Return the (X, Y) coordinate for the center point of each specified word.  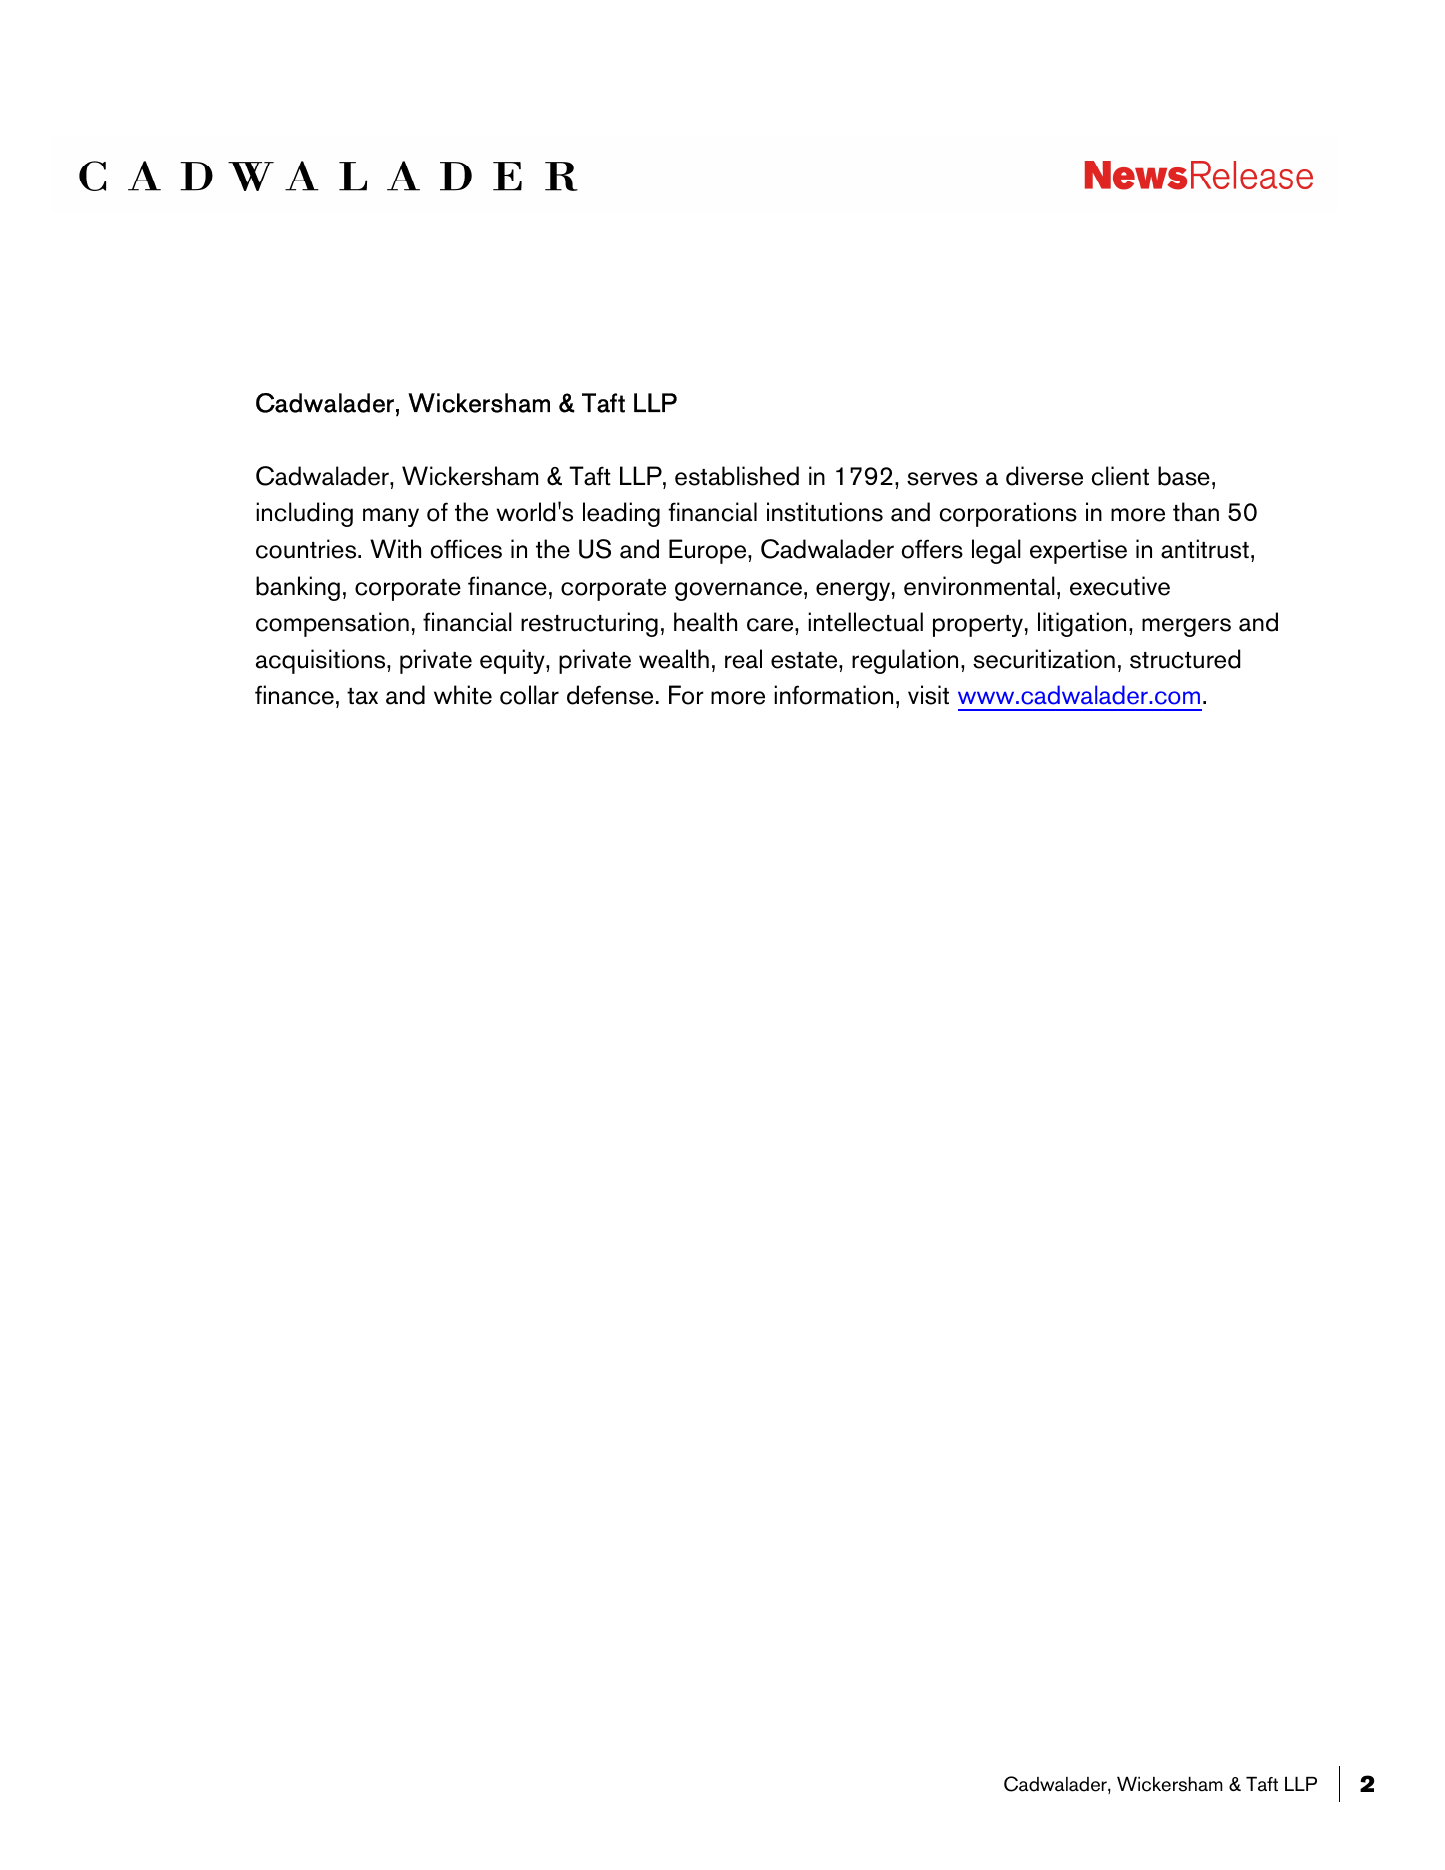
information (833, 695)
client (1120, 476)
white (463, 695)
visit (928, 695)
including (304, 514)
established (737, 476)
